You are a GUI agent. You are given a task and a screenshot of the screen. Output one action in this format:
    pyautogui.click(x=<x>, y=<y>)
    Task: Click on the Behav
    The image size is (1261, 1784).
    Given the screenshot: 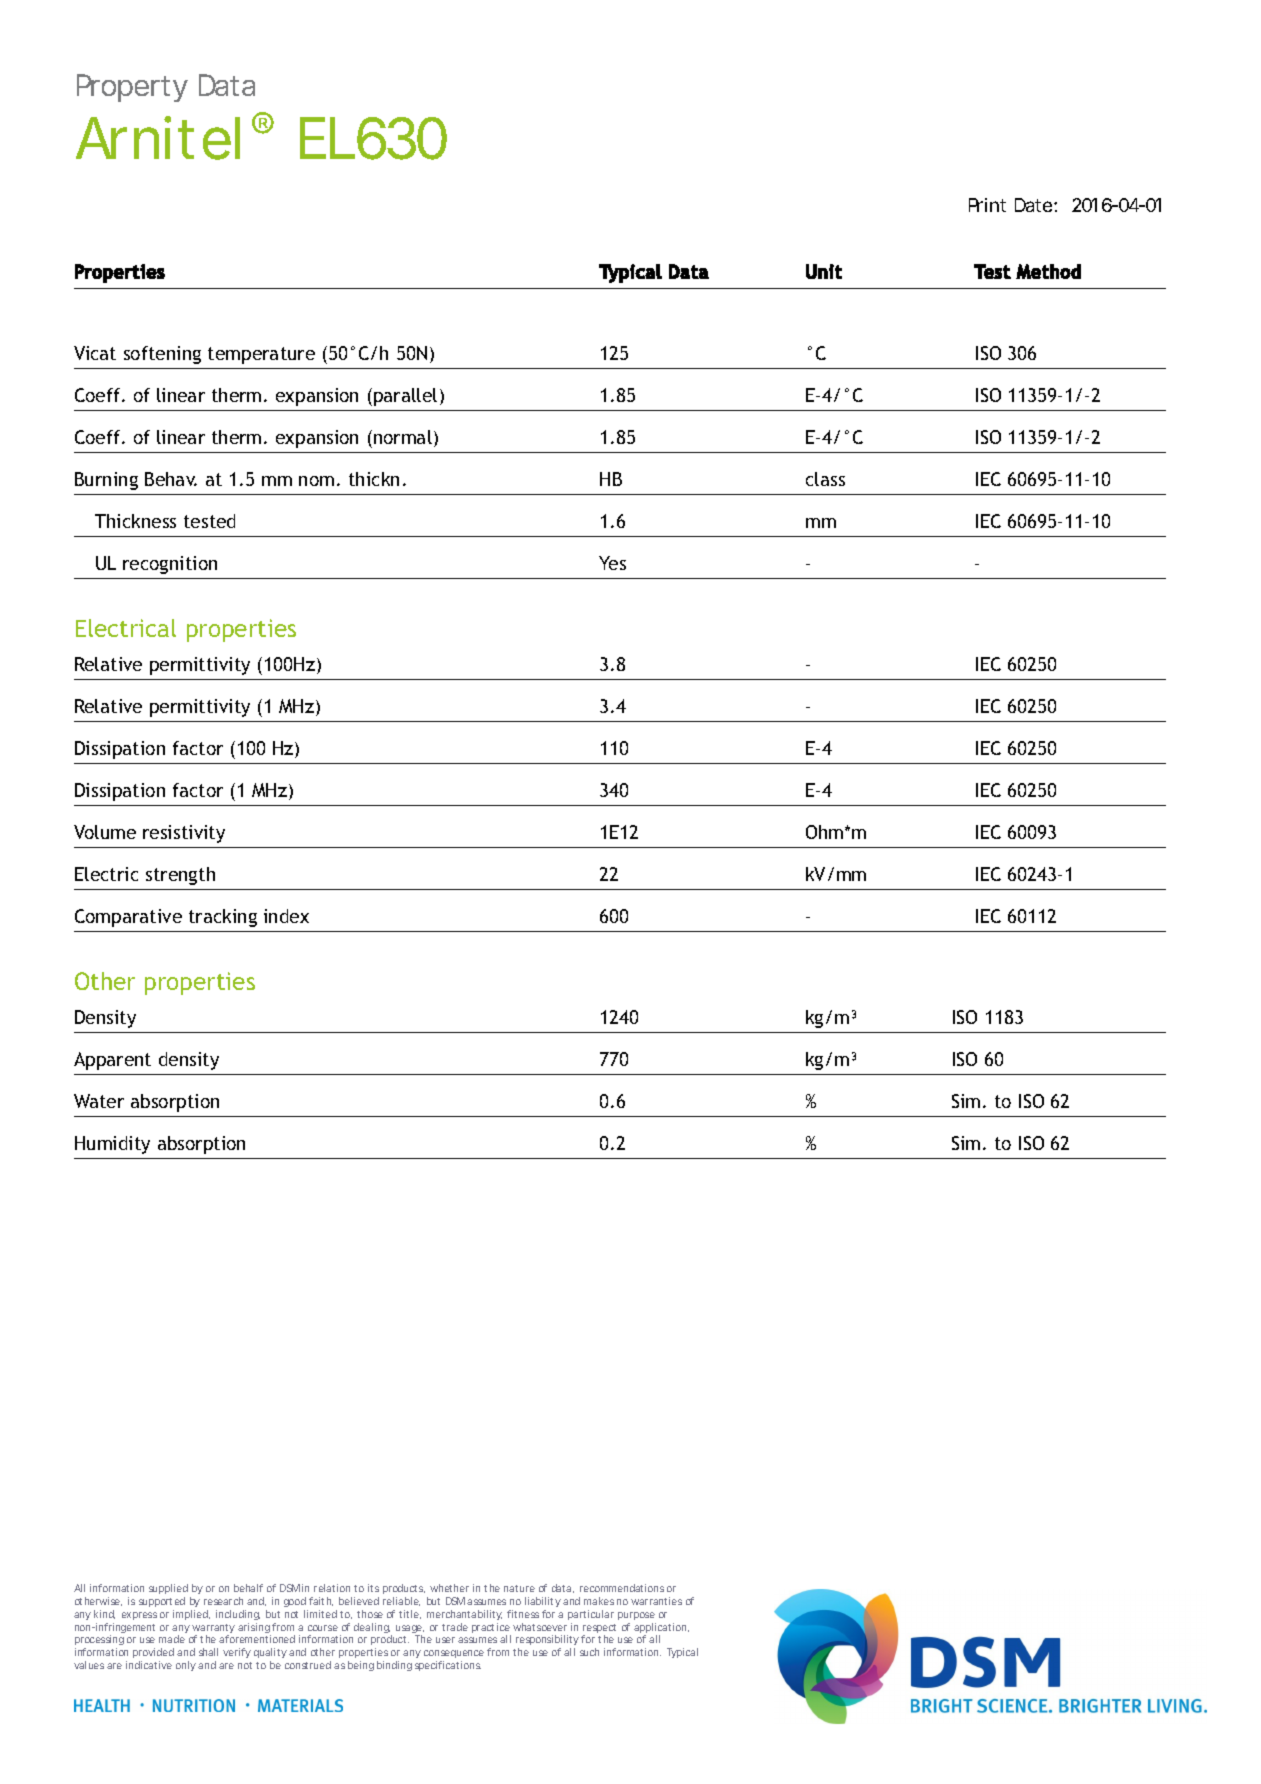 What is the action you would take?
    pyautogui.click(x=171, y=479)
